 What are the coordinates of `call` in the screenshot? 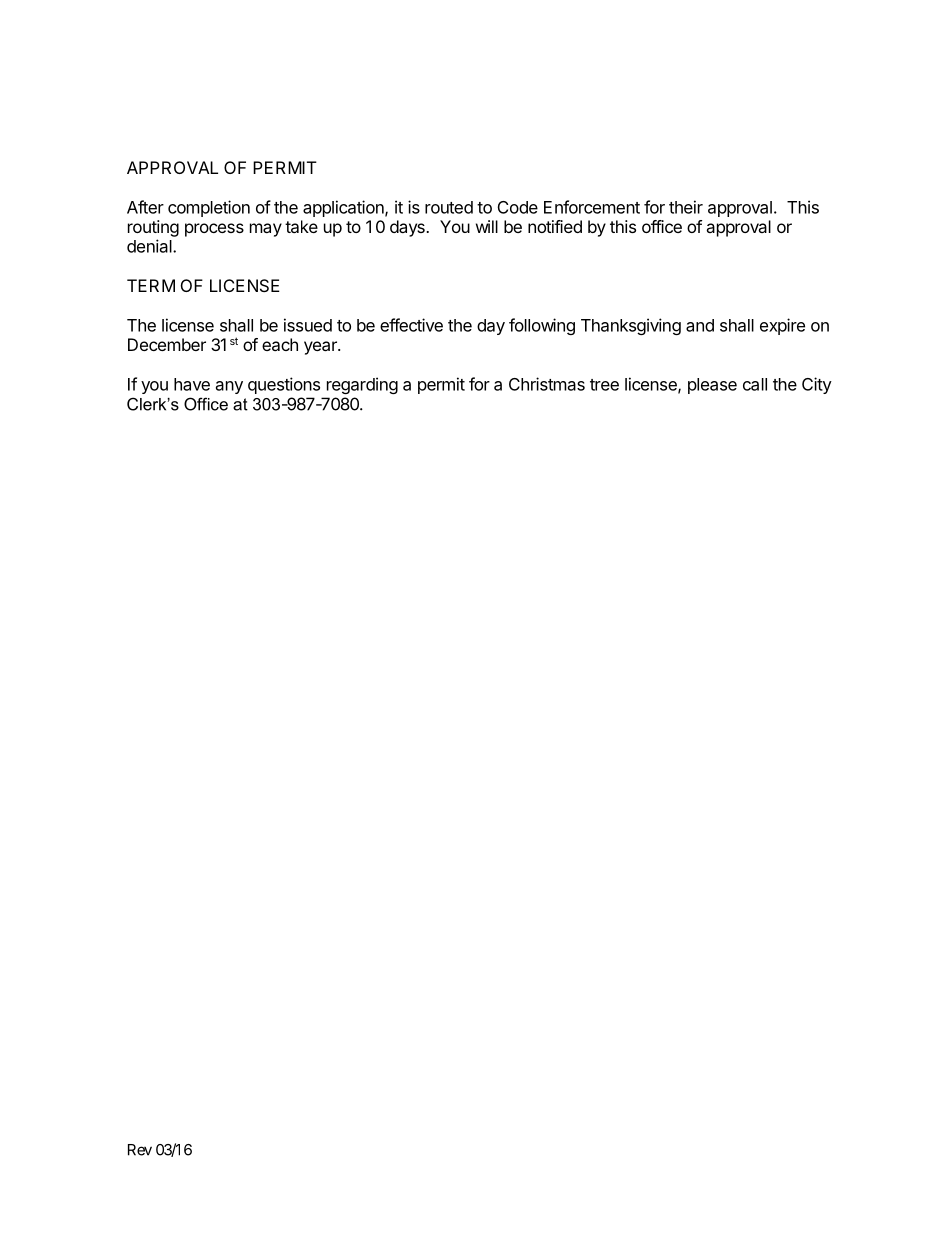 It's located at (755, 384).
